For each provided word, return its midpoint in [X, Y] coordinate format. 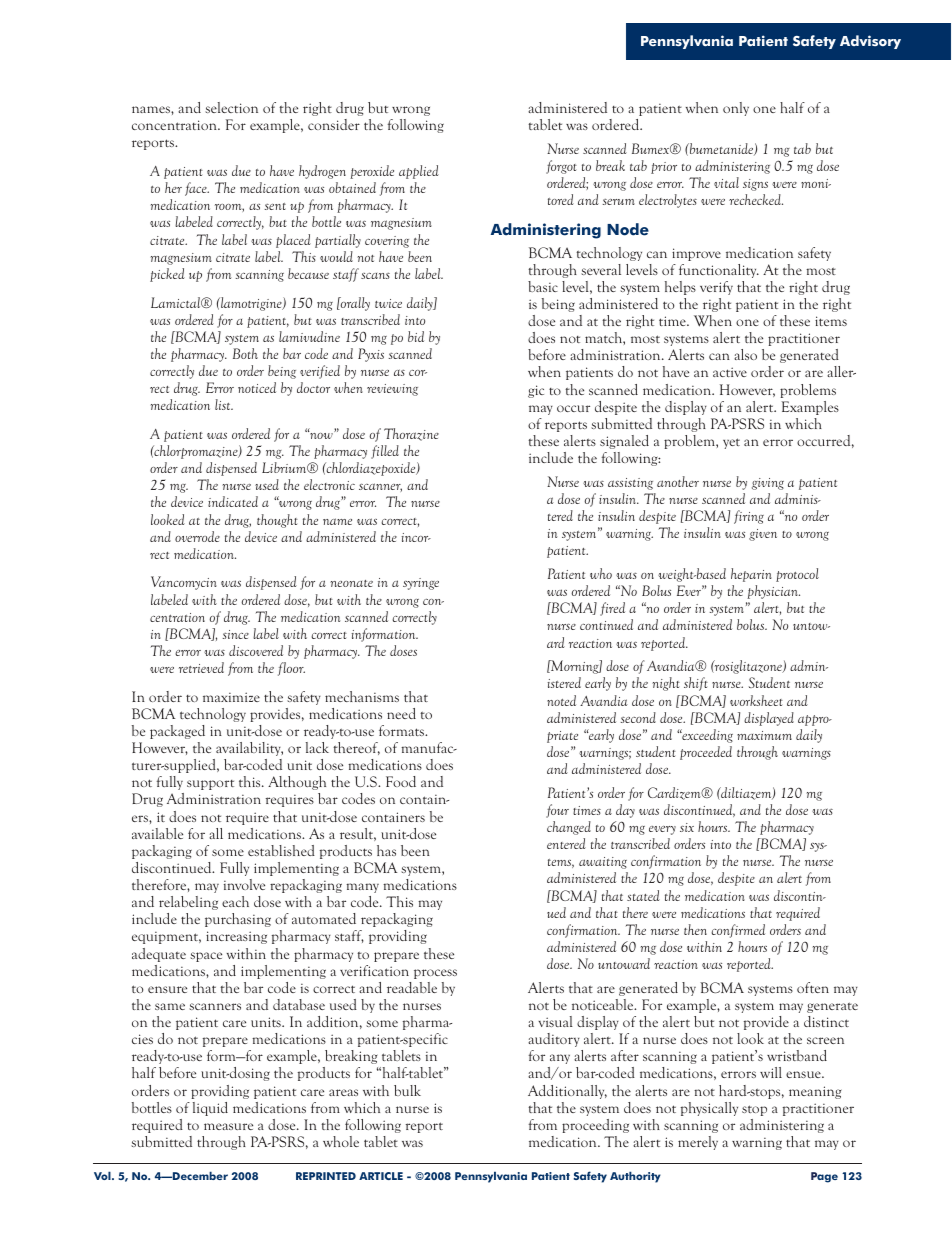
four [557, 811]
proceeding [595, 1126]
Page [824, 1177]
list [224, 404]
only [736, 109]
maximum [764, 735]
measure [228, 1126]
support [210, 785]
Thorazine [411, 434]
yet [731, 443]
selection [231, 107]
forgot [561, 167]
